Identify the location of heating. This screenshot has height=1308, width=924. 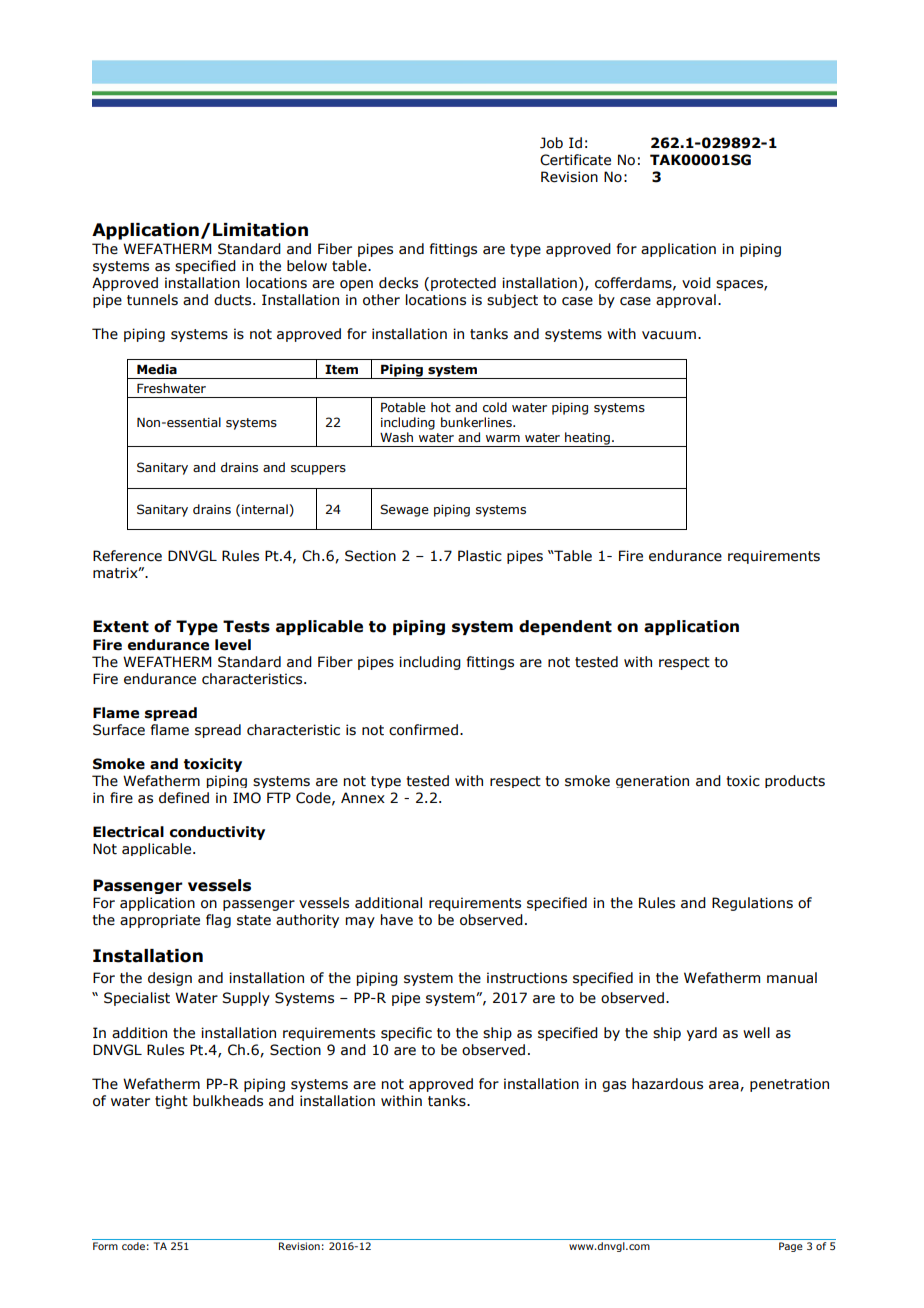
(587, 439).
